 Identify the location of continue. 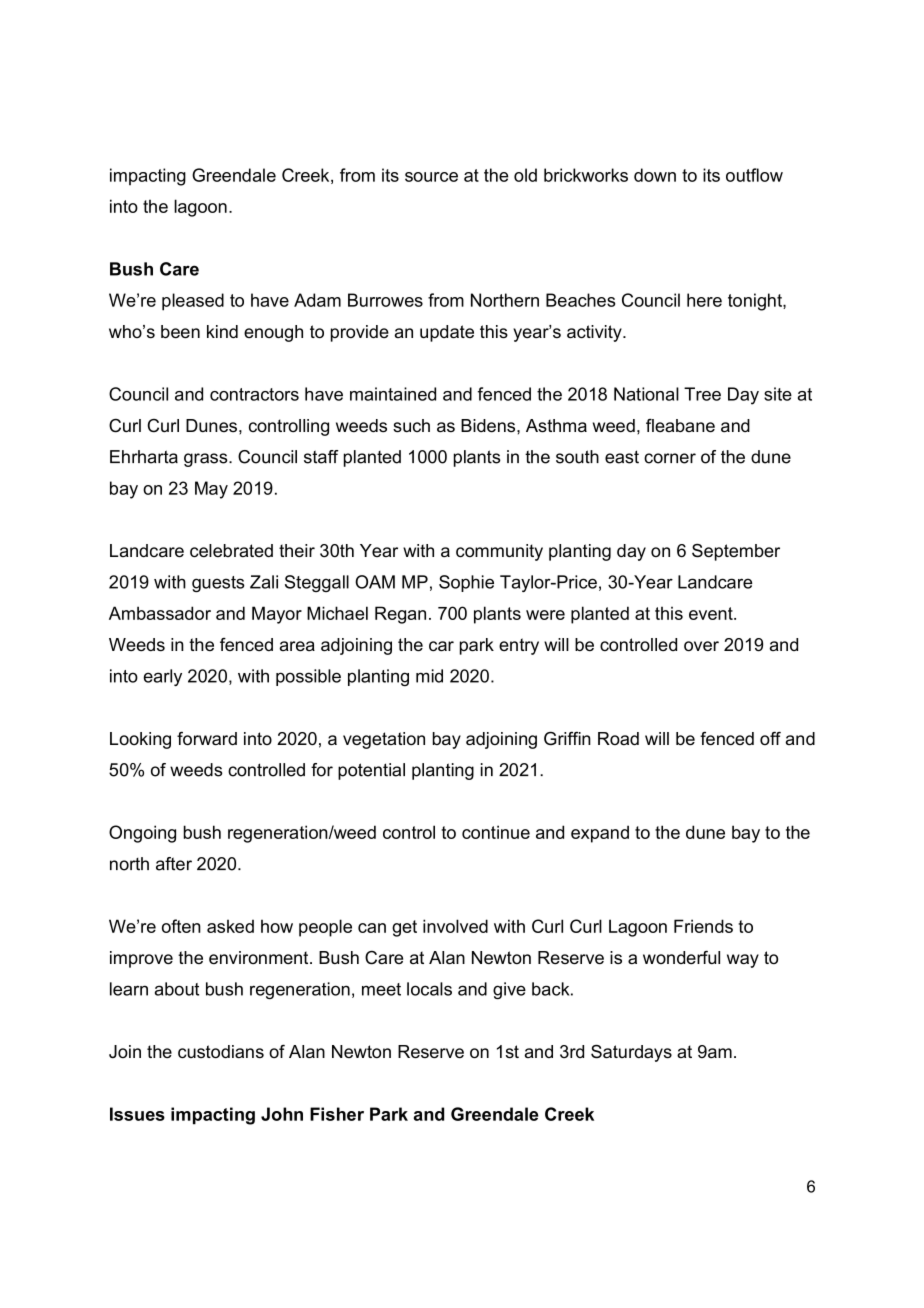
(496, 832).
